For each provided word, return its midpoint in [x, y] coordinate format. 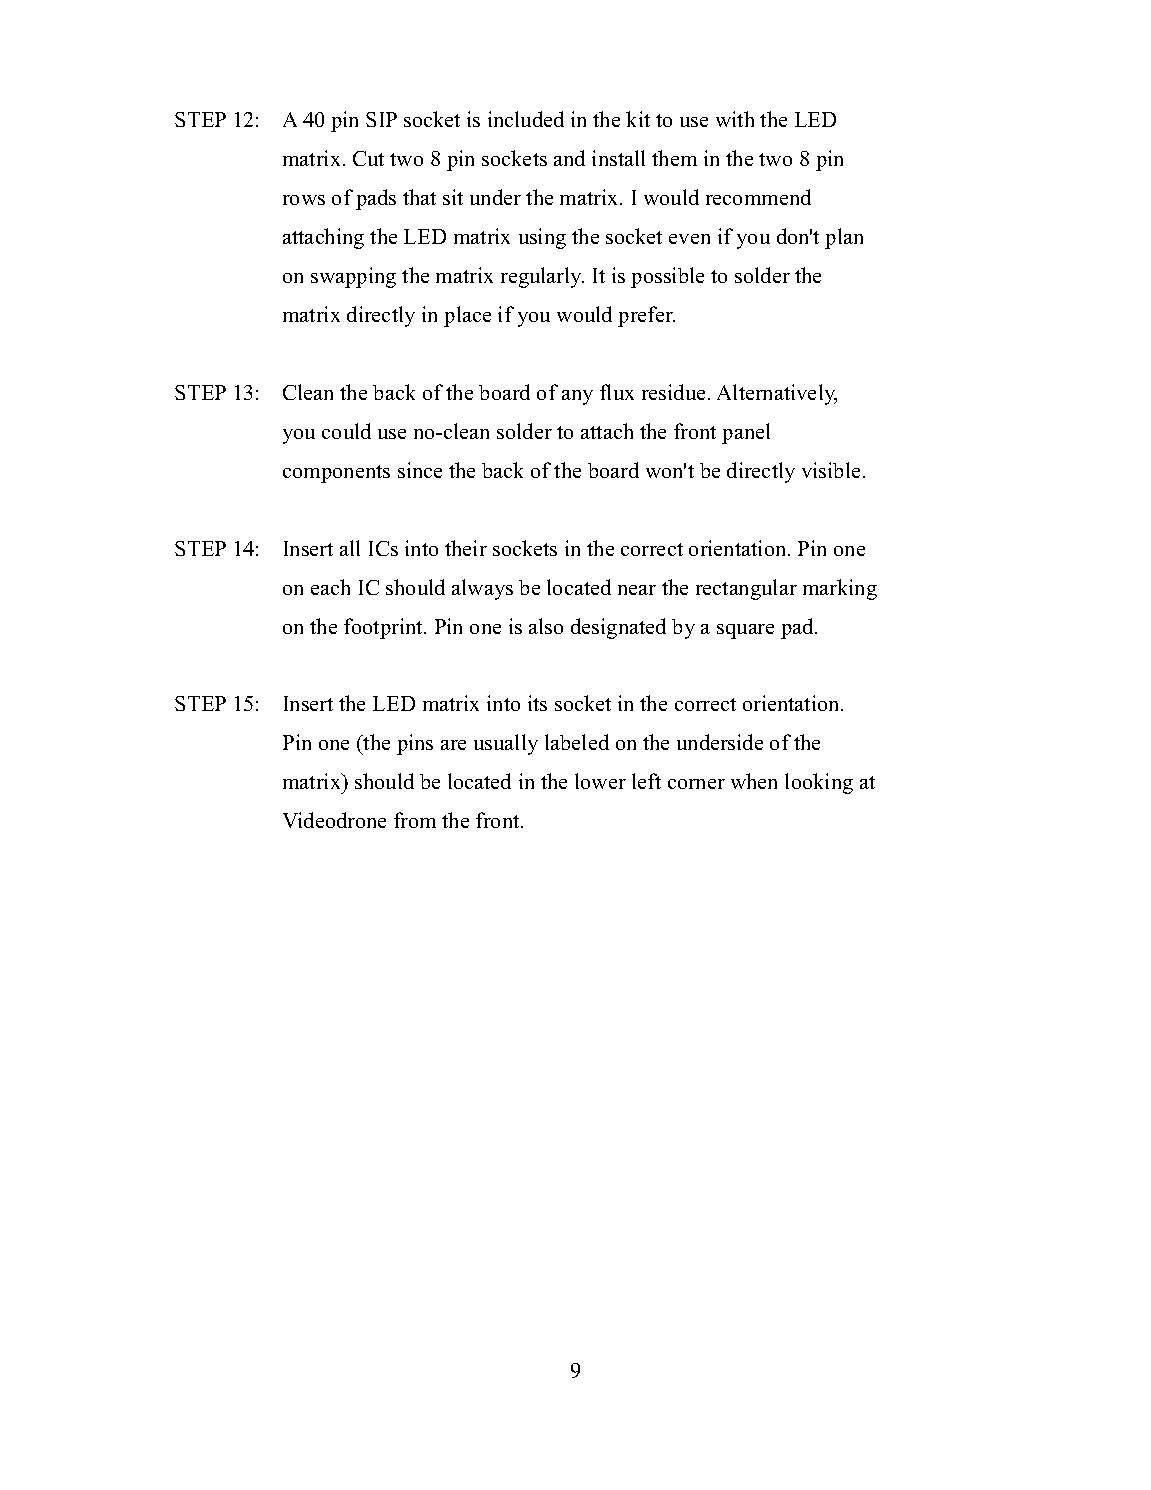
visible [831, 470]
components [336, 474]
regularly [542, 277]
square [745, 631]
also [546, 626]
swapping [353, 277]
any [577, 397]
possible [667, 277]
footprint [384, 628]
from [415, 820]
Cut [368, 158]
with [735, 119]
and [569, 158]
